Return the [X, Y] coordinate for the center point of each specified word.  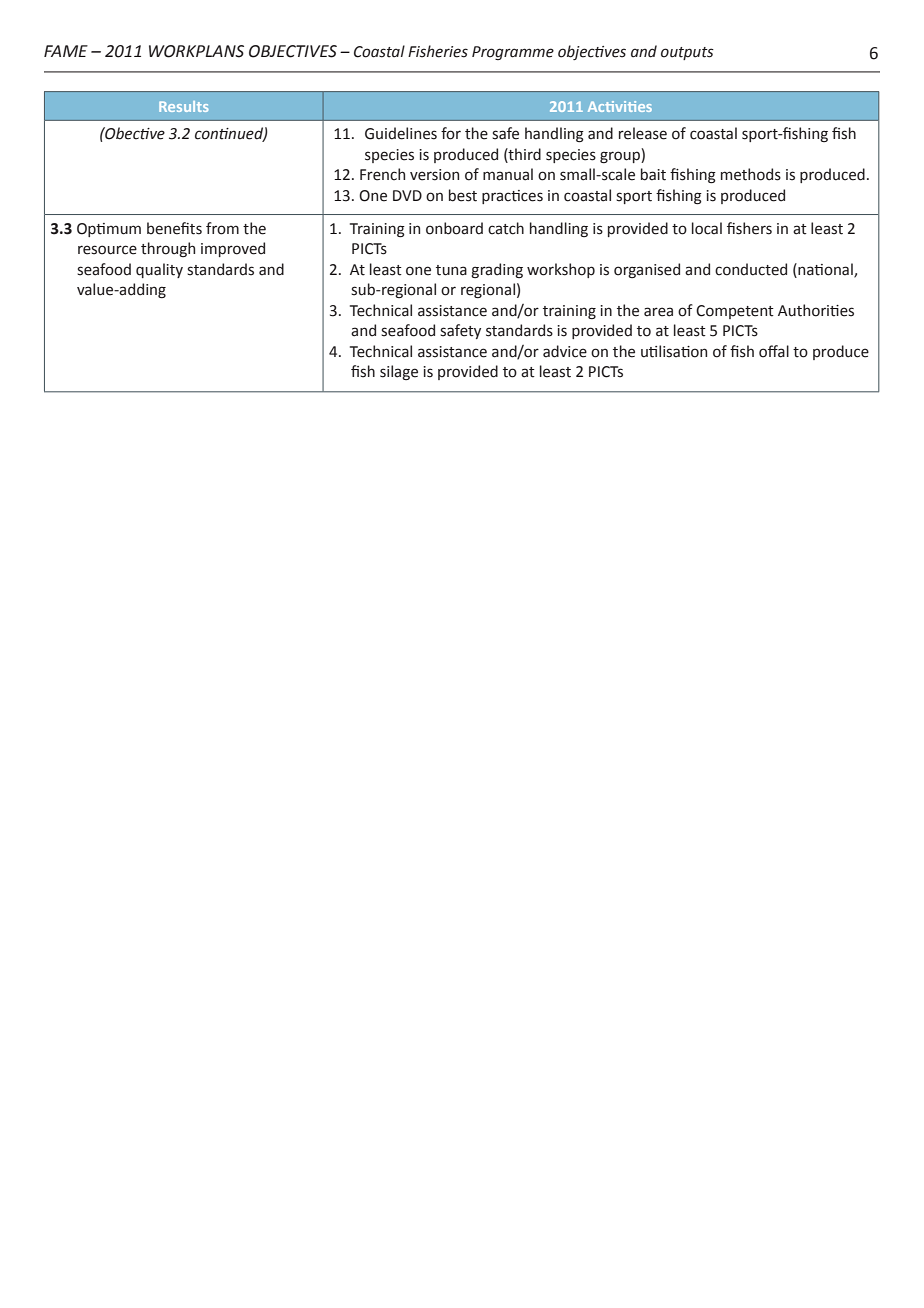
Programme [513, 53]
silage [399, 372]
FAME [66, 51]
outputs [687, 53]
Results [183, 106]
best [463, 195]
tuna [451, 270]
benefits [174, 228]
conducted [751, 269]
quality [159, 270]
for [451, 133]
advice [565, 351]
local [707, 228]
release [643, 133]
